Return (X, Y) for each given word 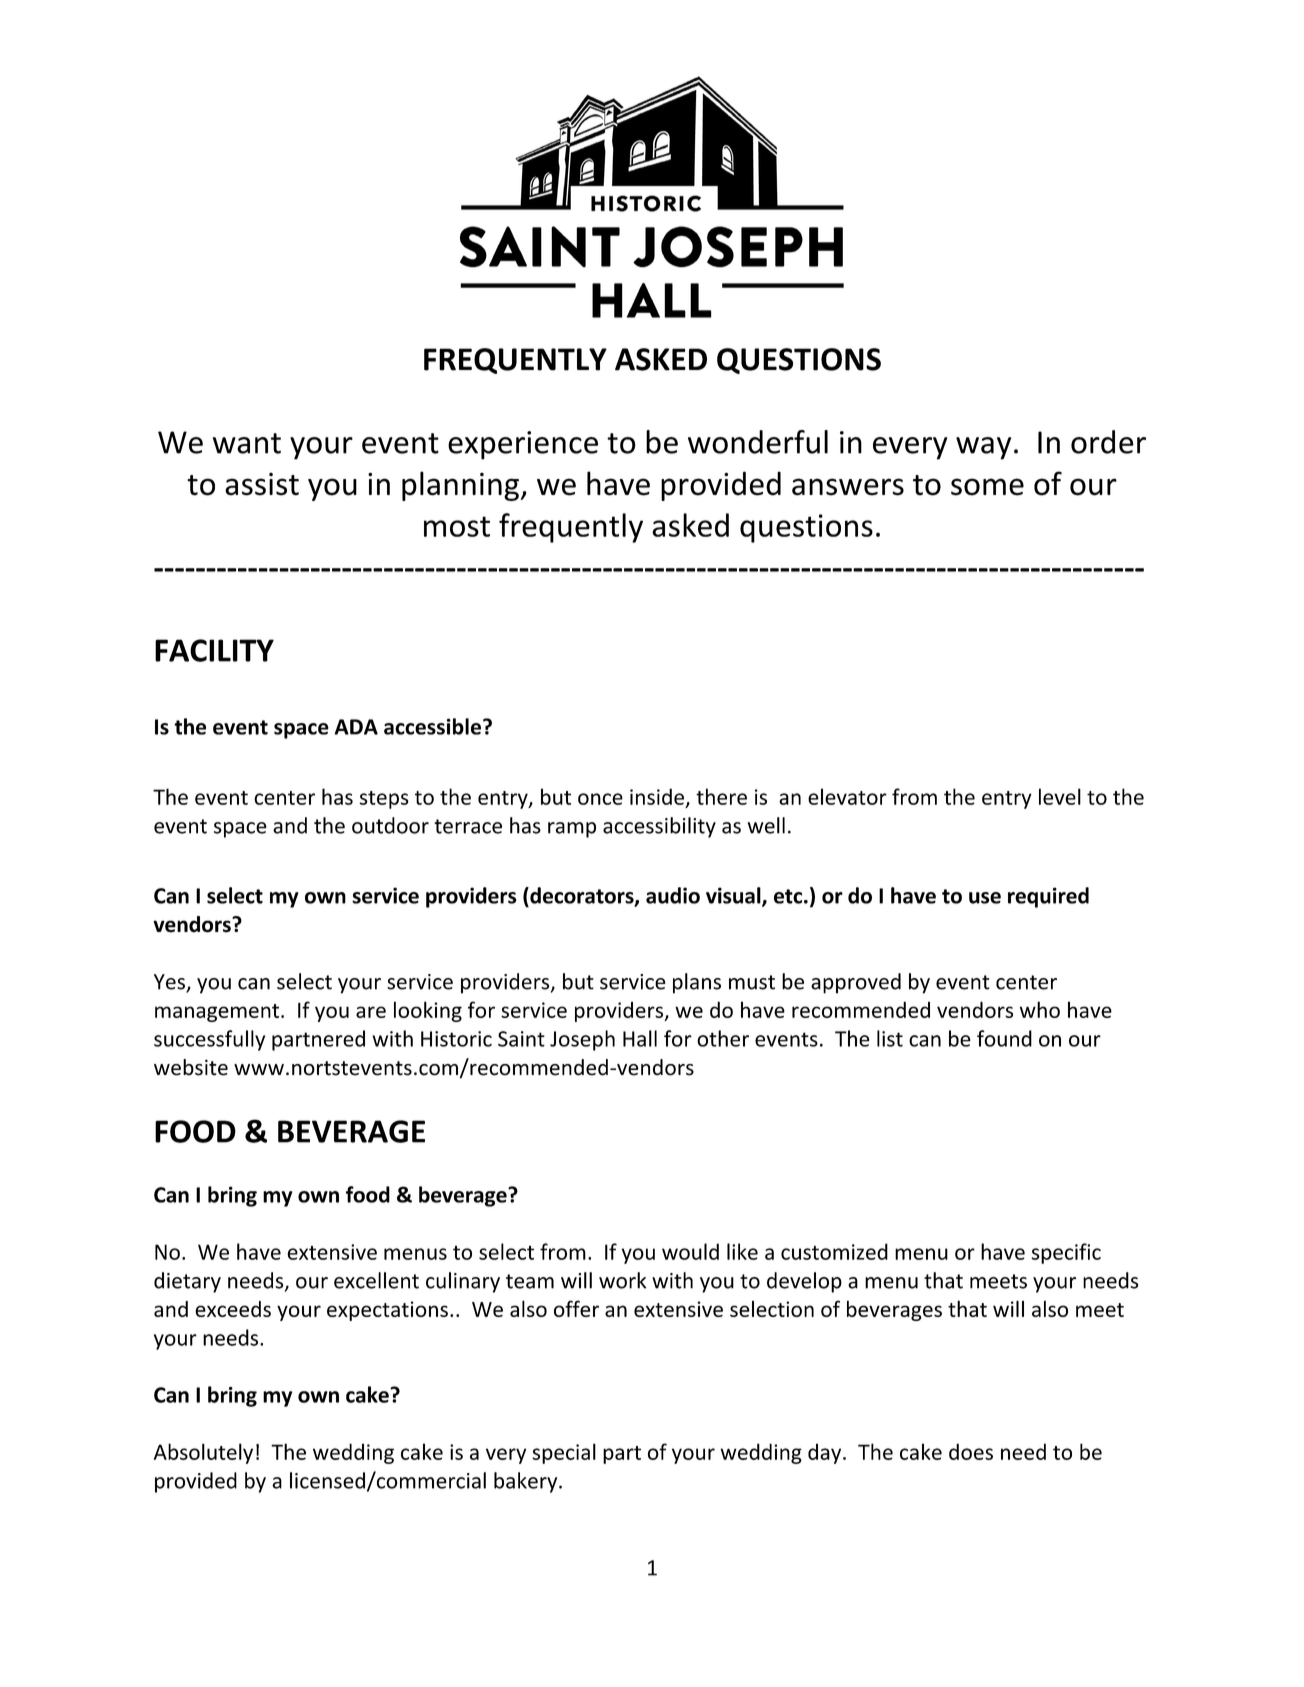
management (217, 1013)
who (1040, 1009)
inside (657, 796)
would (690, 1251)
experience (523, 445)
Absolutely (203, 1453)
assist (262, 484)
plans (697, 983)
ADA (356, 727)
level (1060, 796)
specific (1066, 1253)
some (987, 487)
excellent (376, 1280)
